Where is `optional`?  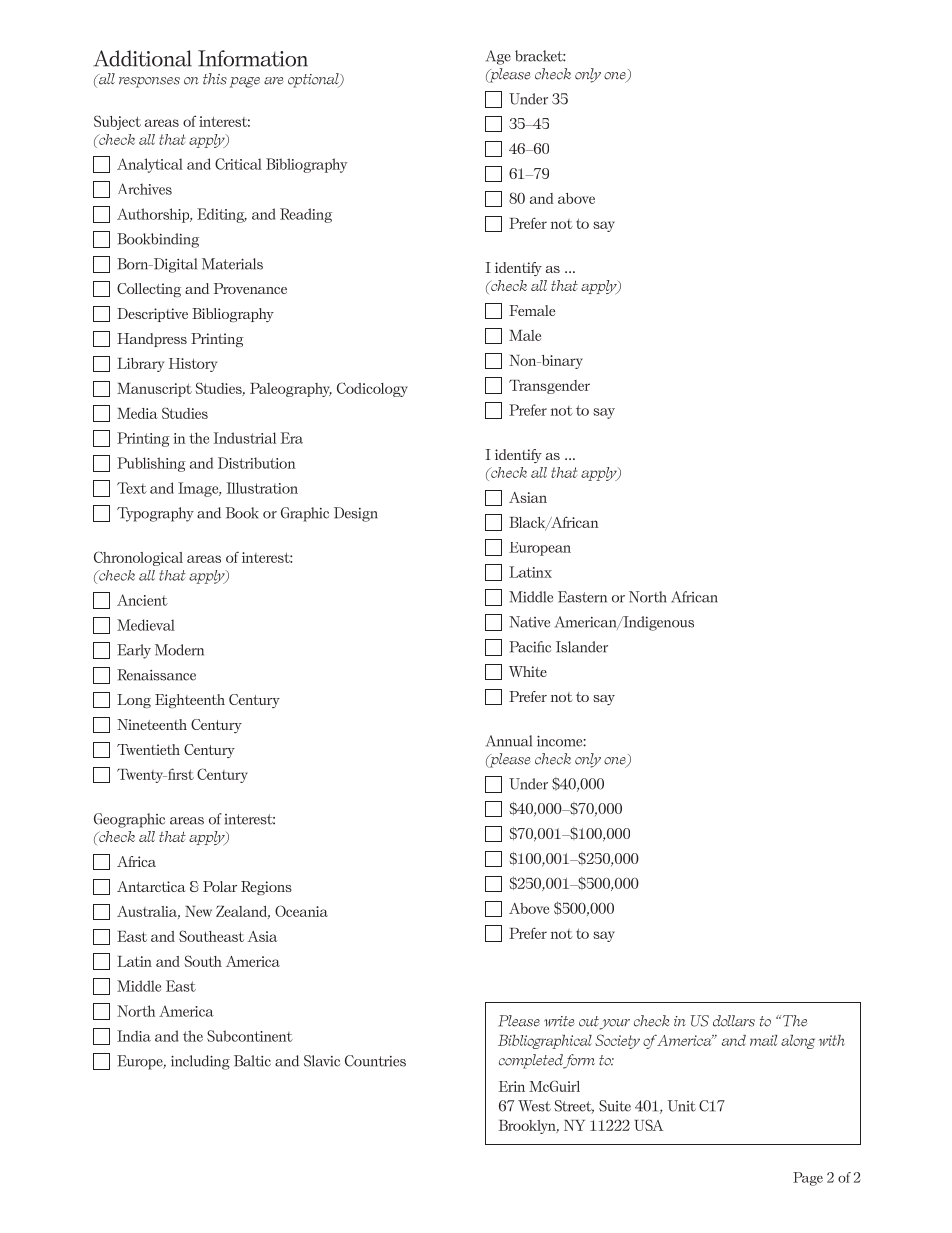
optional is located at coordinates (314, 80).
